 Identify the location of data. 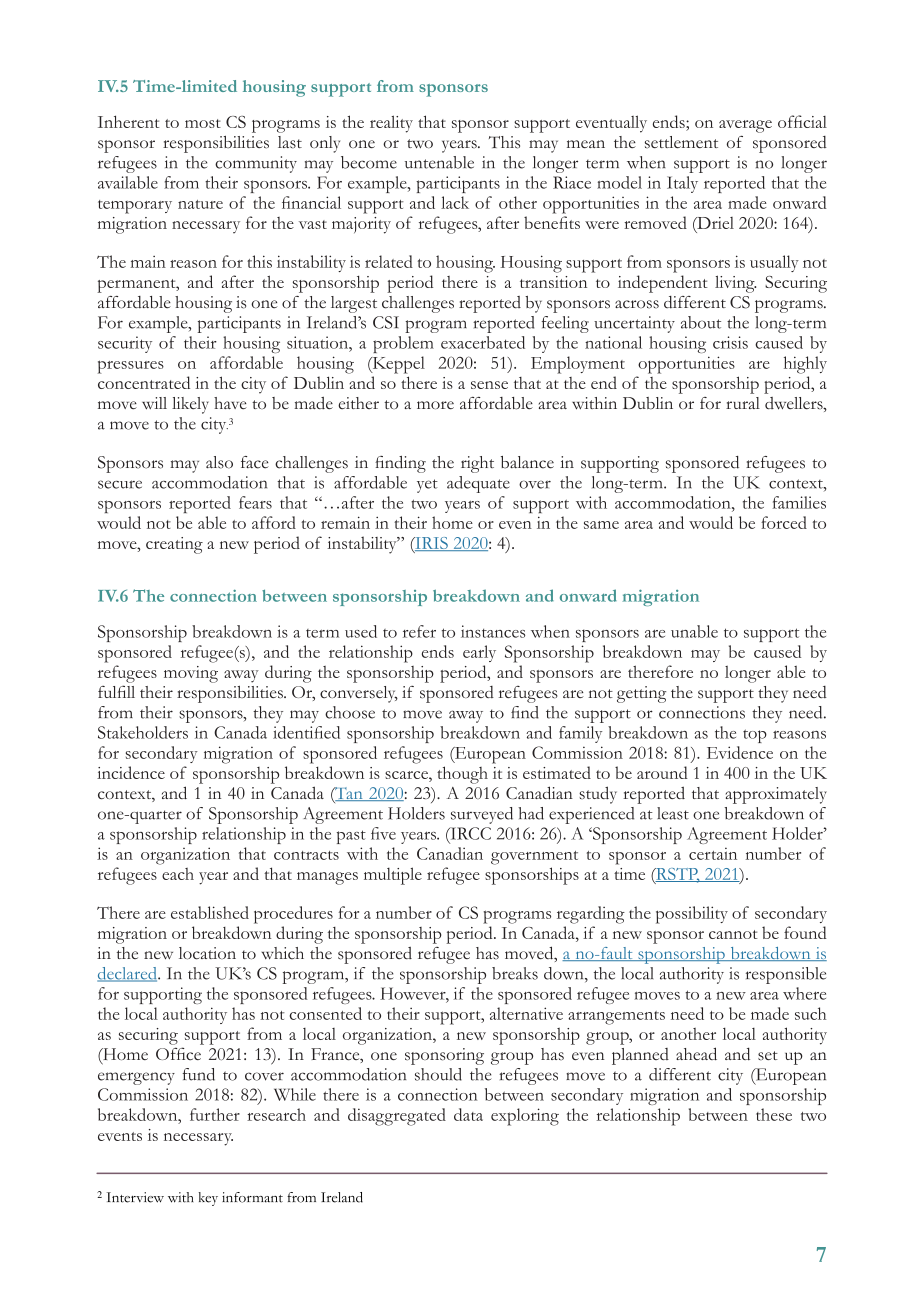
(468, 1114).
